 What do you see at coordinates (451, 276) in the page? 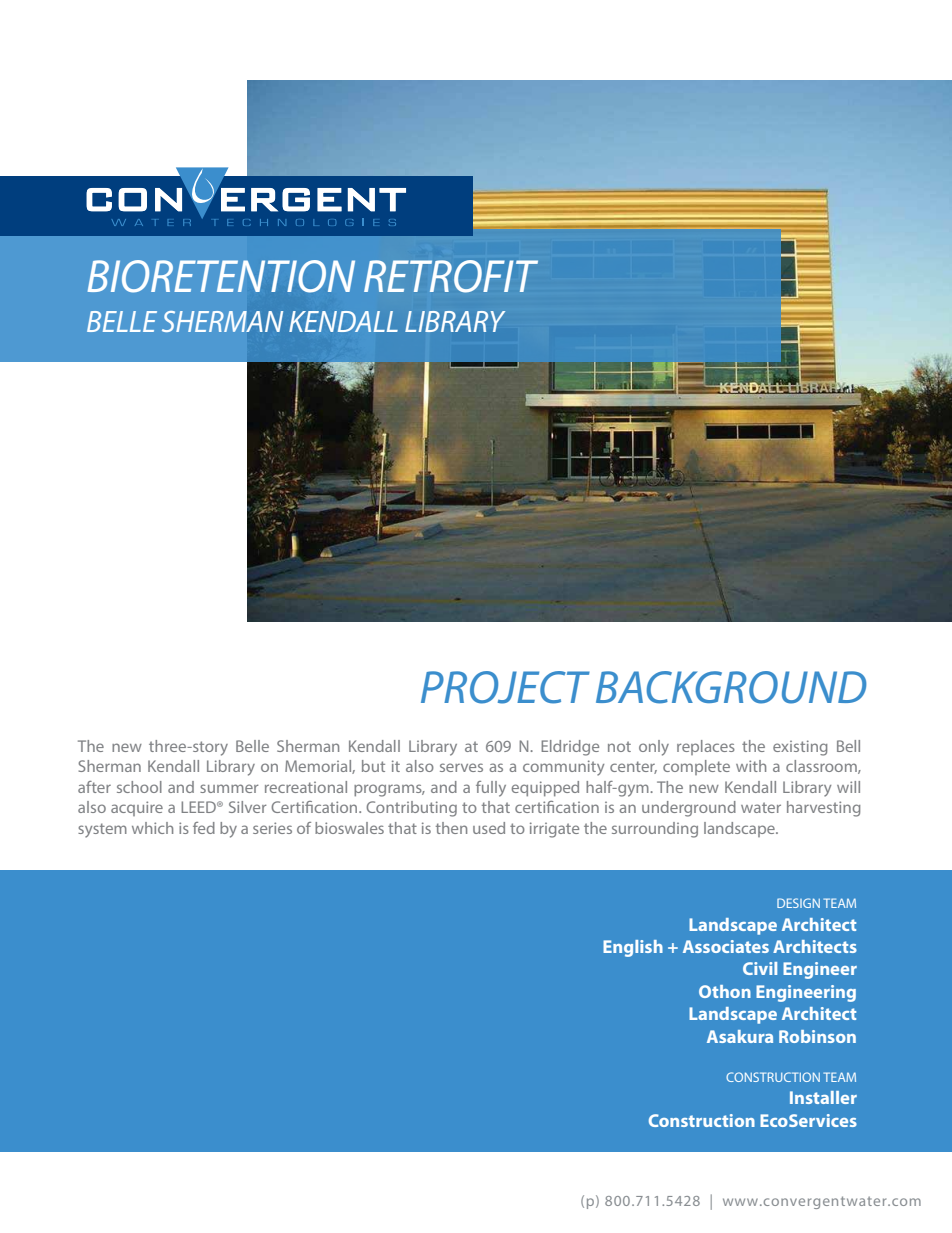
I see `RETROFIT` at bounding box center [451, 276].
